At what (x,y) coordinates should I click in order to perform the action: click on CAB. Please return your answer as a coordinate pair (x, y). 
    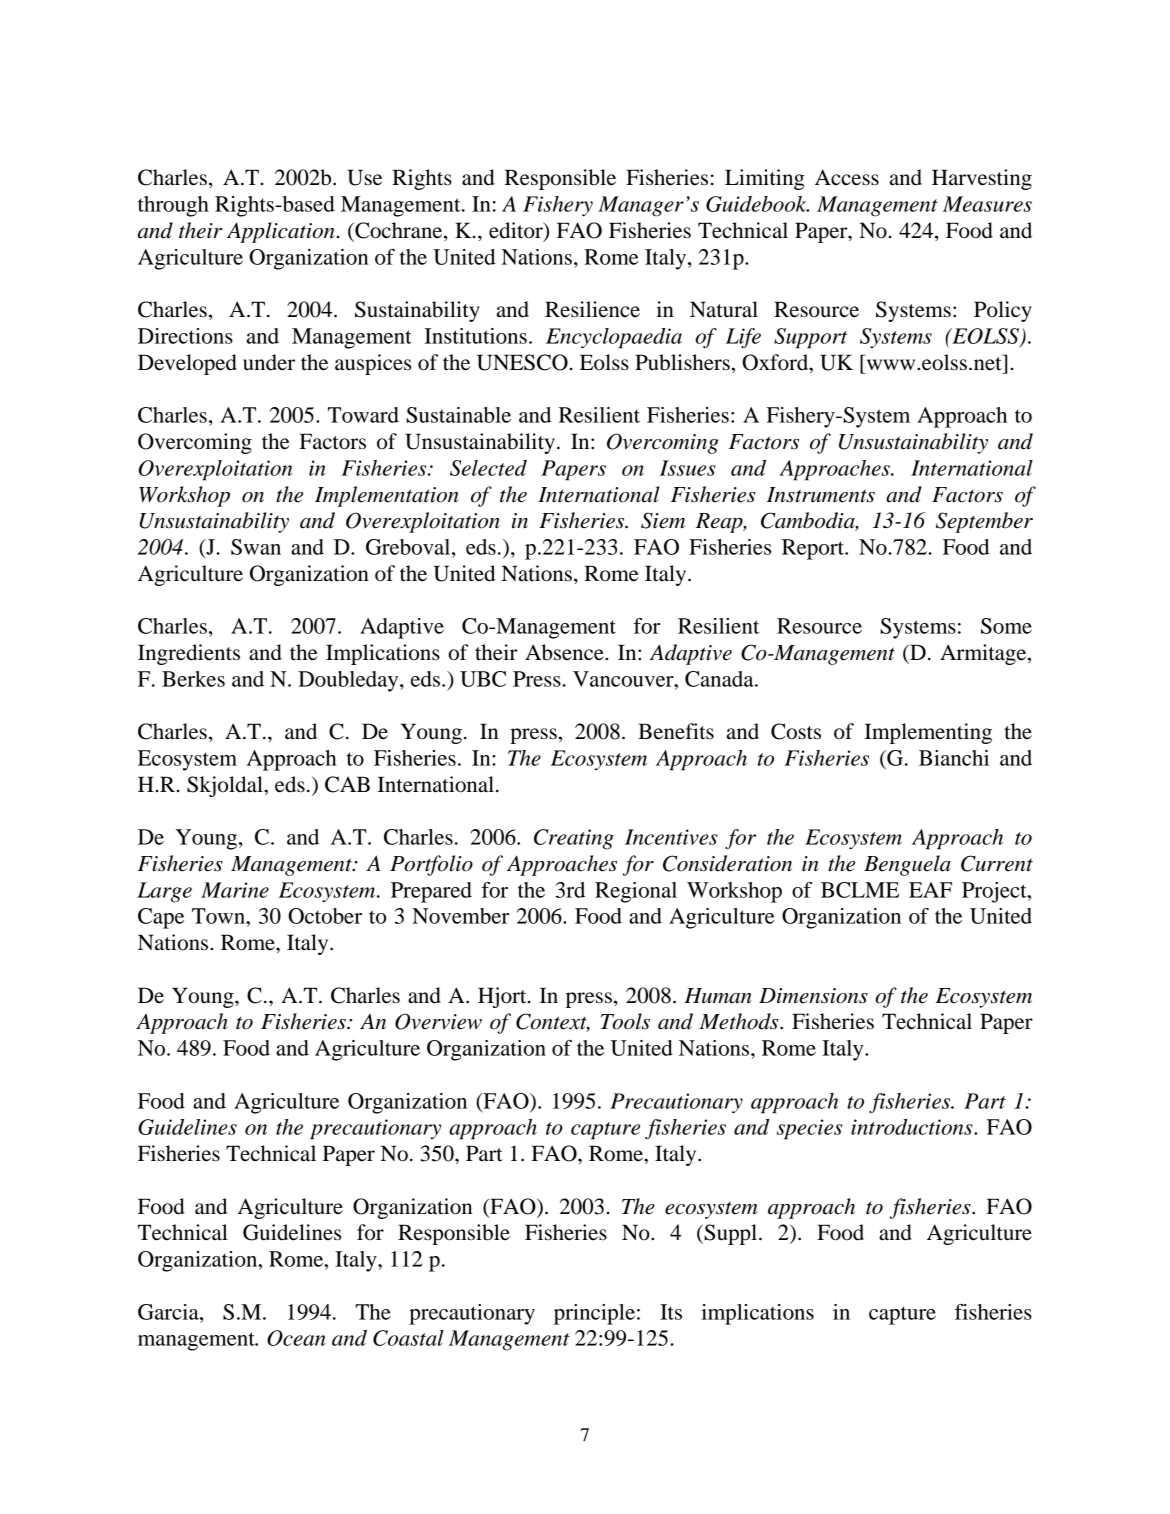
    Looking at the image, I should click on (347, 784).
